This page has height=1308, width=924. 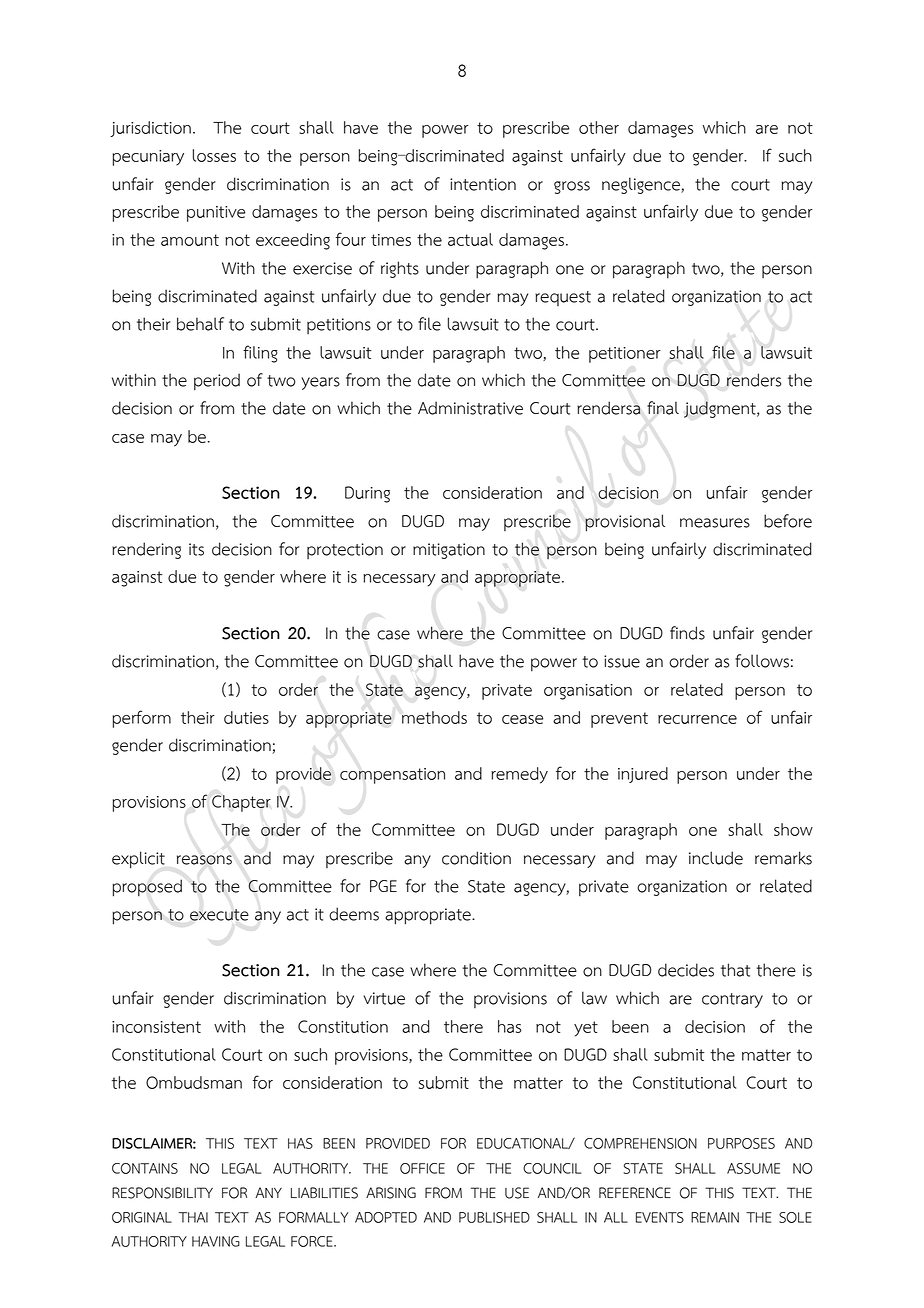 What do you see at coordinates (193, 1217) in the page?
I see `THAI` at bounding box center [193, 1217].
